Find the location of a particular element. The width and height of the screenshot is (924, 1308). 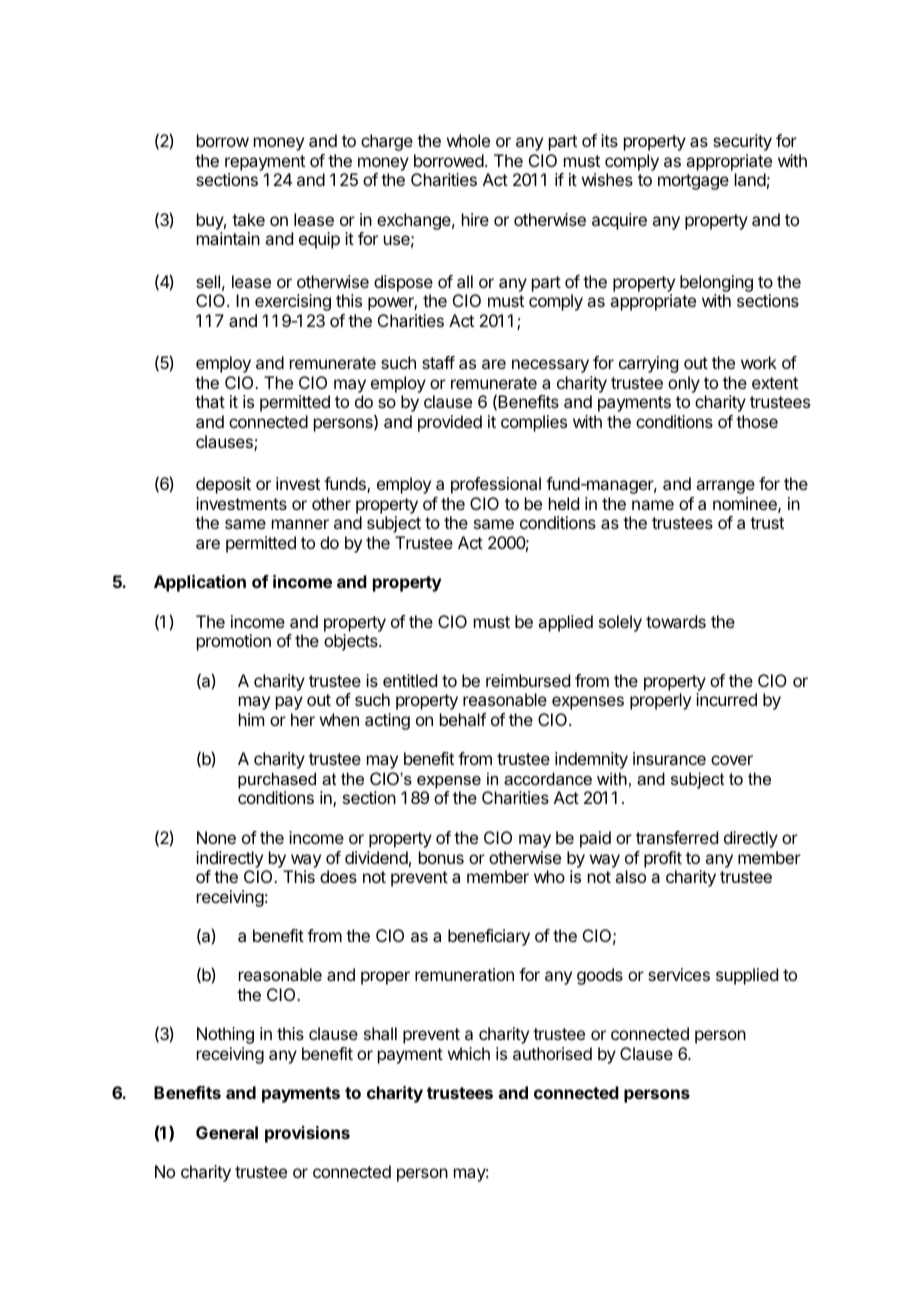

towards is located at coordinates (676, 621).
